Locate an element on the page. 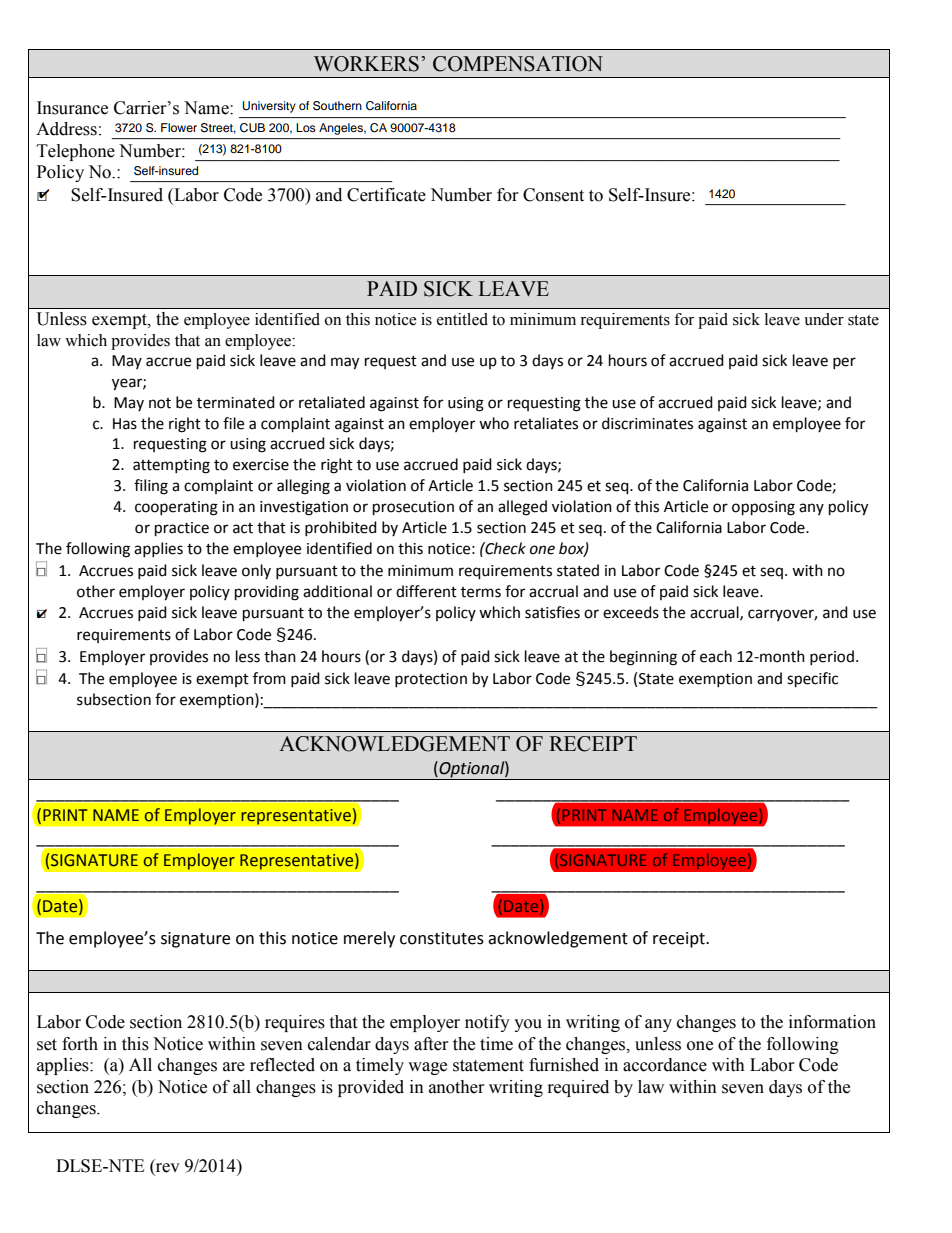 Image resolution: width=952 pixels, height=1233 pixels. Insurance is located at coordinates (72, 108).
